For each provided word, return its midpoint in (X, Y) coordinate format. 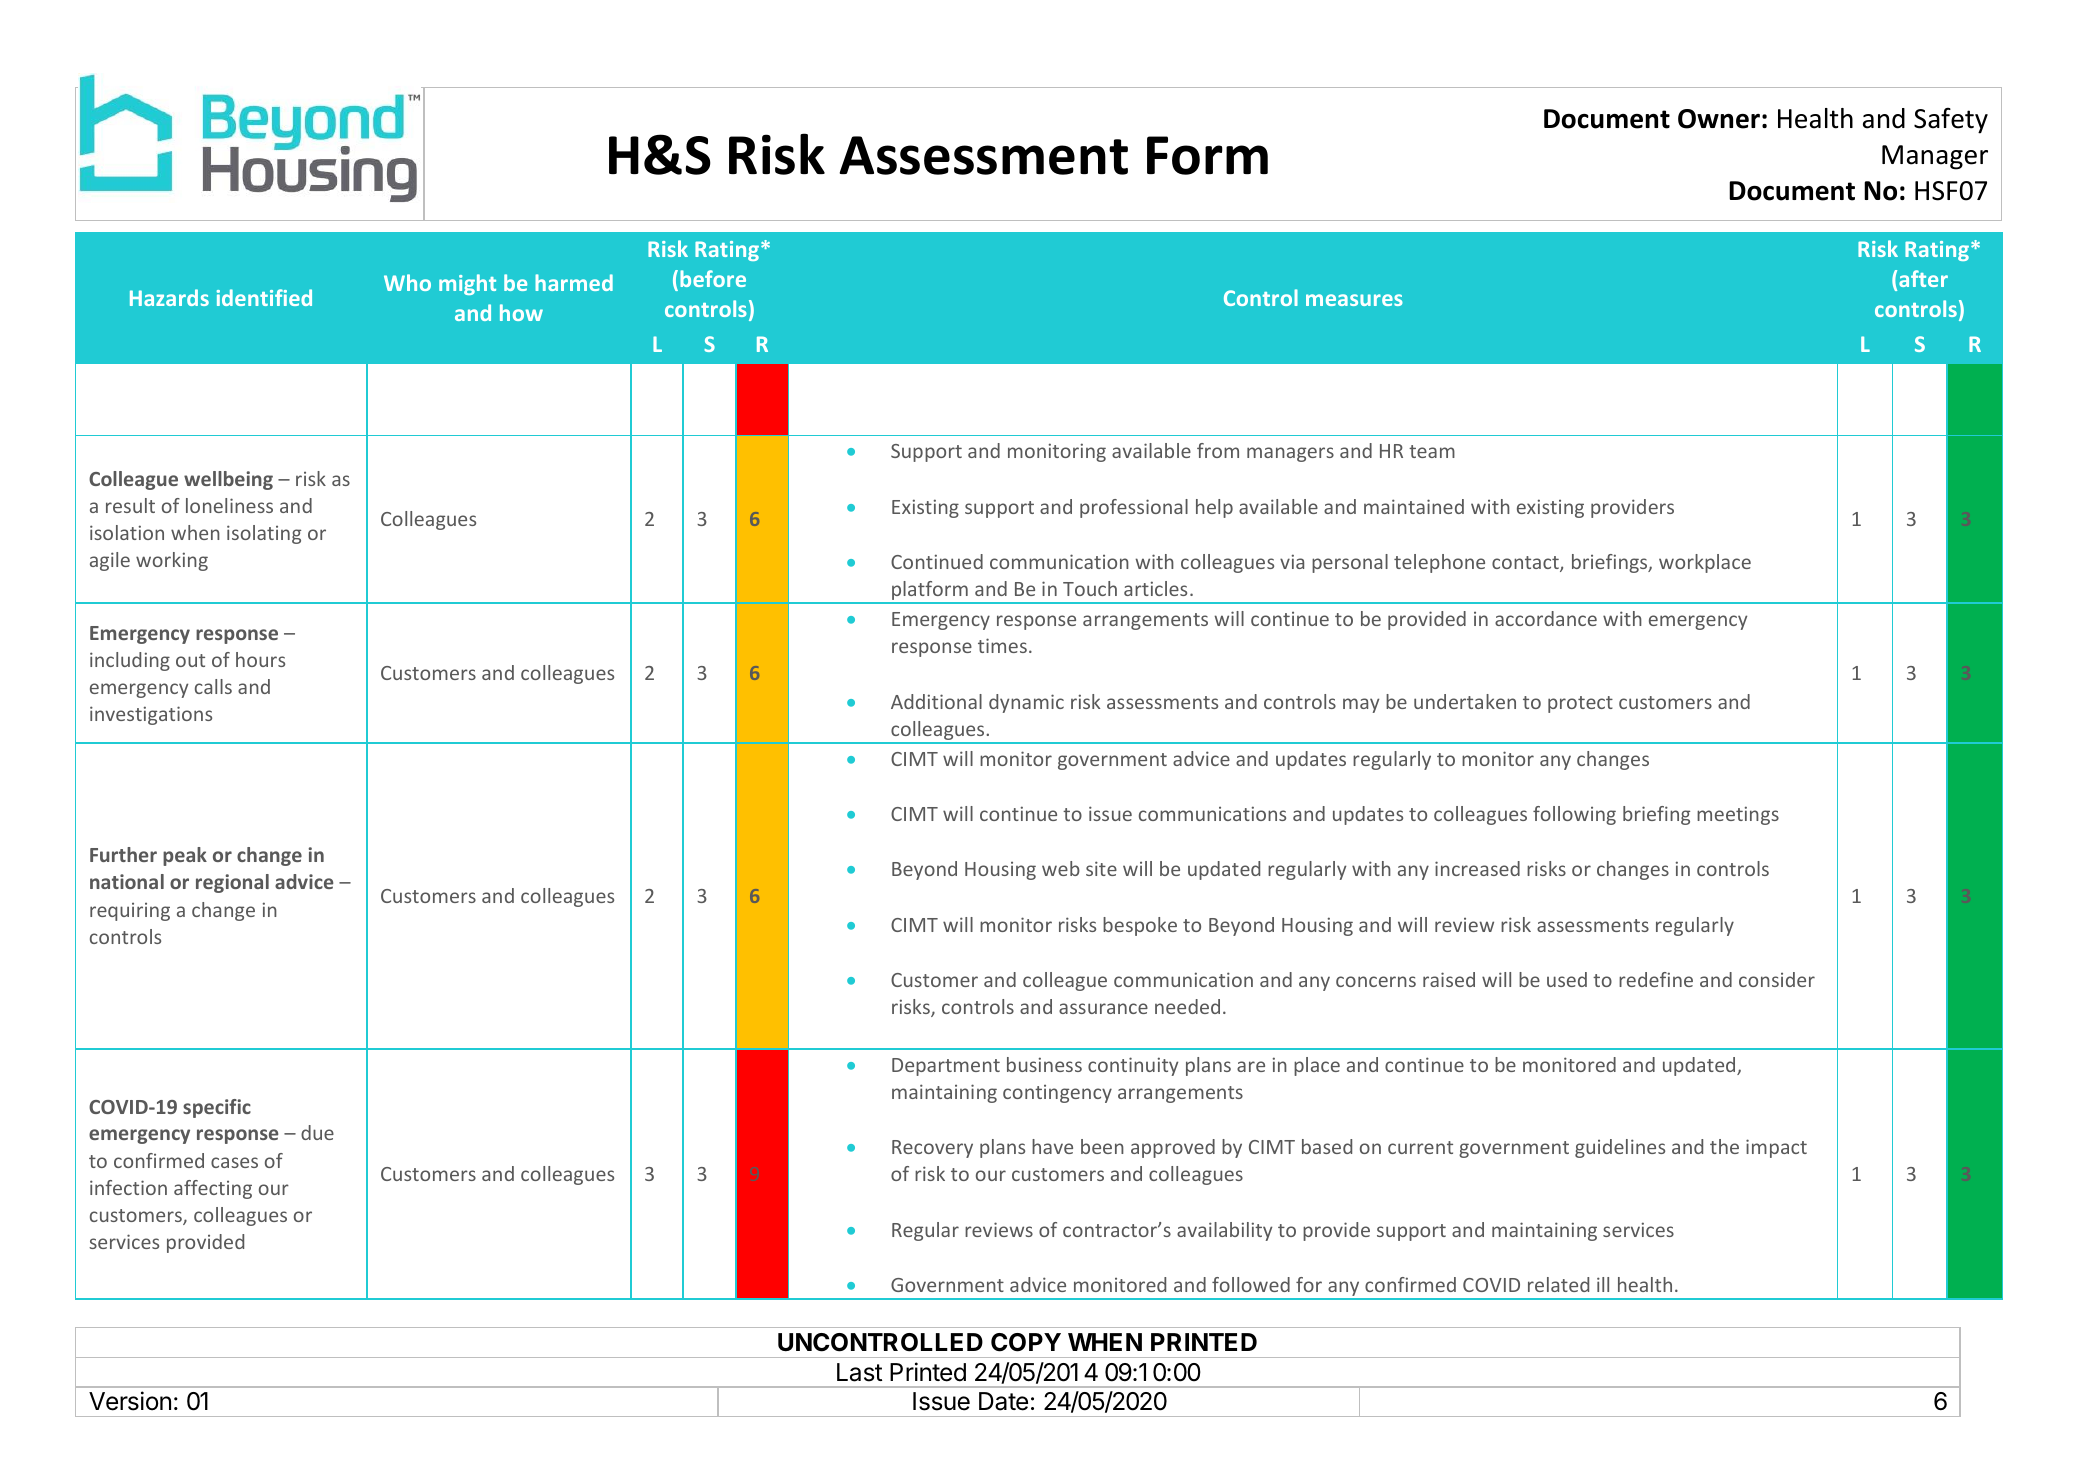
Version (130, 1401)
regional (232, 883)
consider (1777, 979)
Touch (1090, 588)
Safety (1951, 120)
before (713, 278)
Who (407, 282)
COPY (1026, 1342)
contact (1526, 564)
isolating (264, 534)
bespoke (1140, 926)
